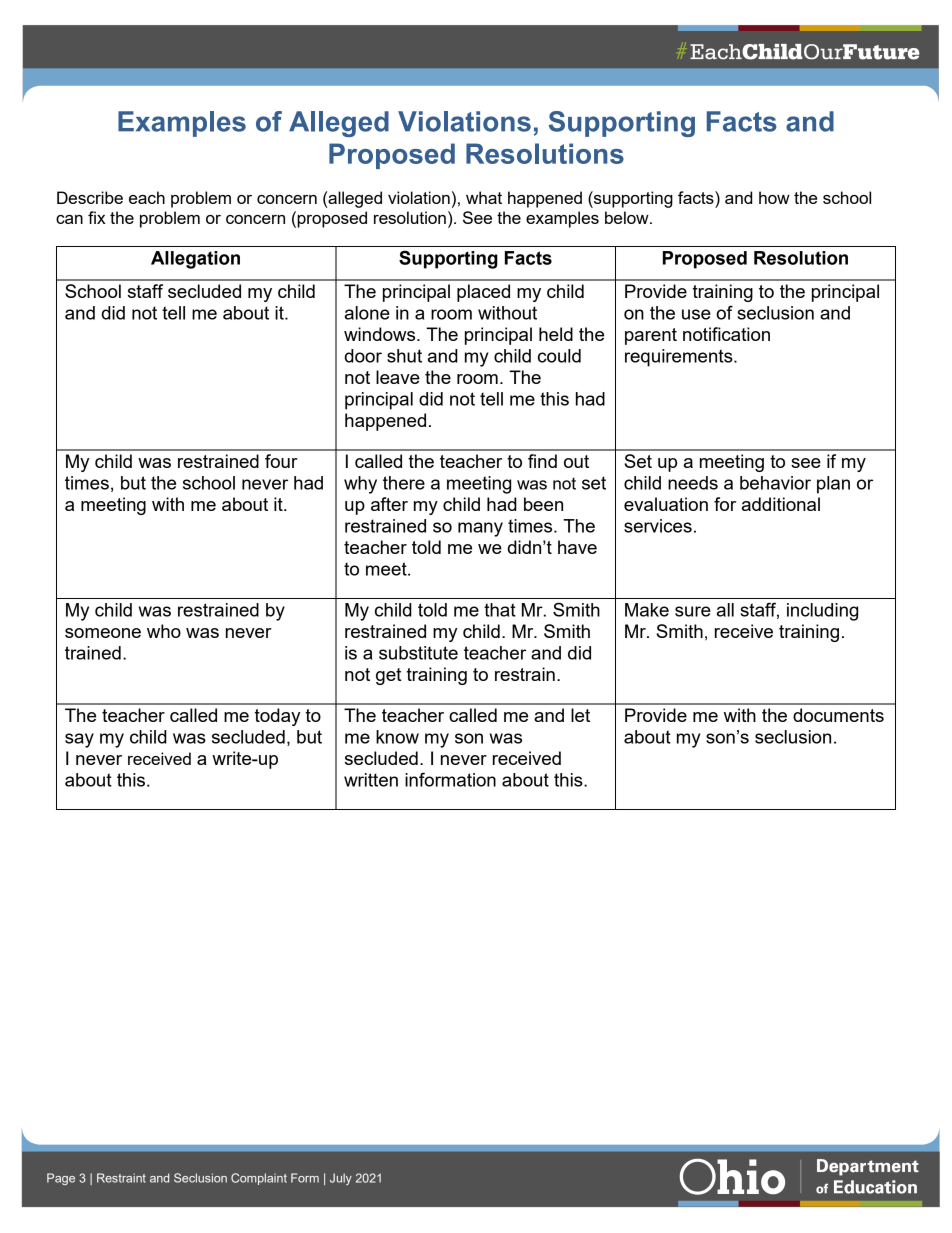 The height and width of the screenshot is (1233, 952). I want to click on substitute, so click(418, 653).
